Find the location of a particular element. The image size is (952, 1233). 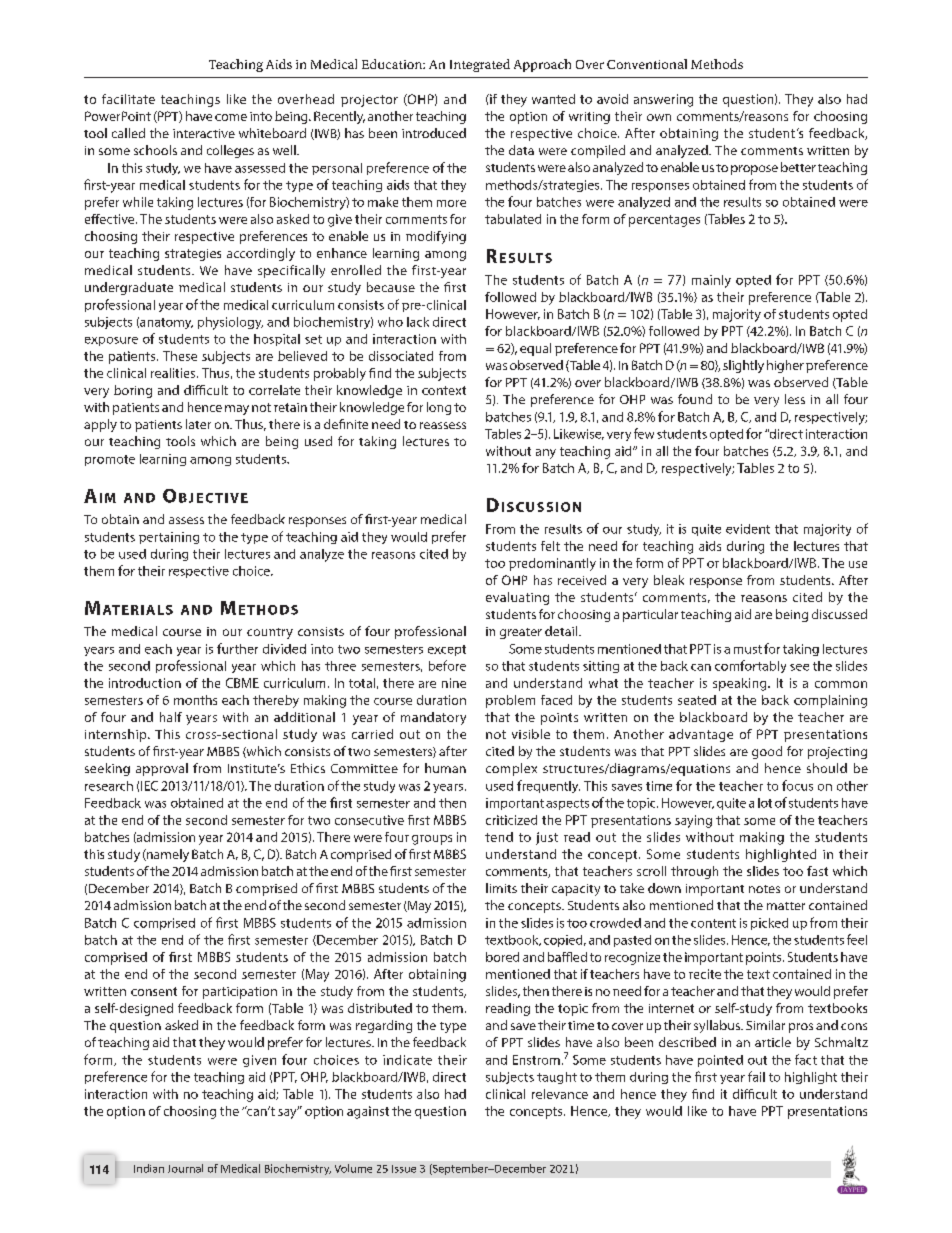

further is located at coordinates (237, 648).
